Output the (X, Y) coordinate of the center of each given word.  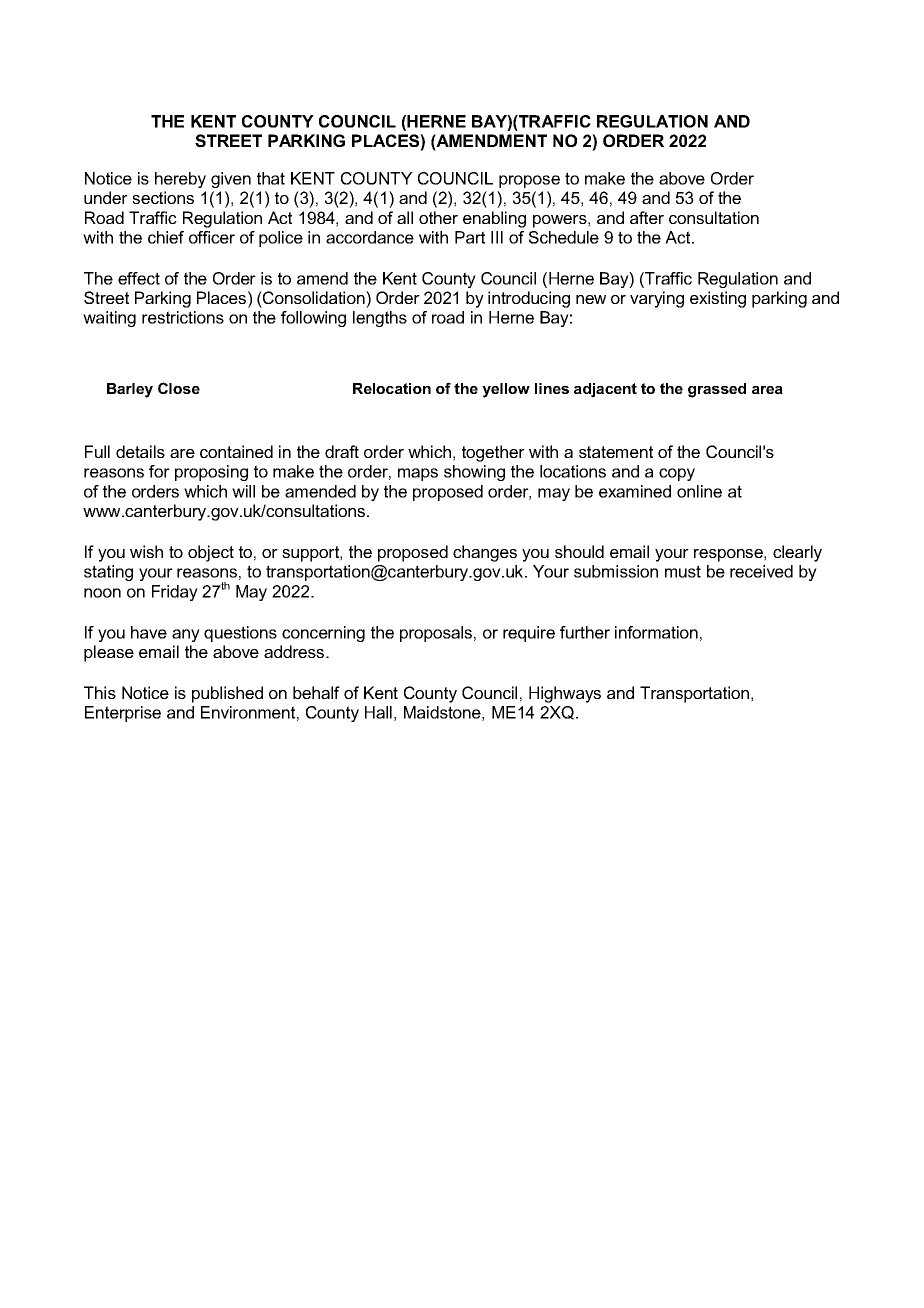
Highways (565, 694)
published (227, 694)
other (438, 217)
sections (163, 197)
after (647, 217)
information (656, 632)
